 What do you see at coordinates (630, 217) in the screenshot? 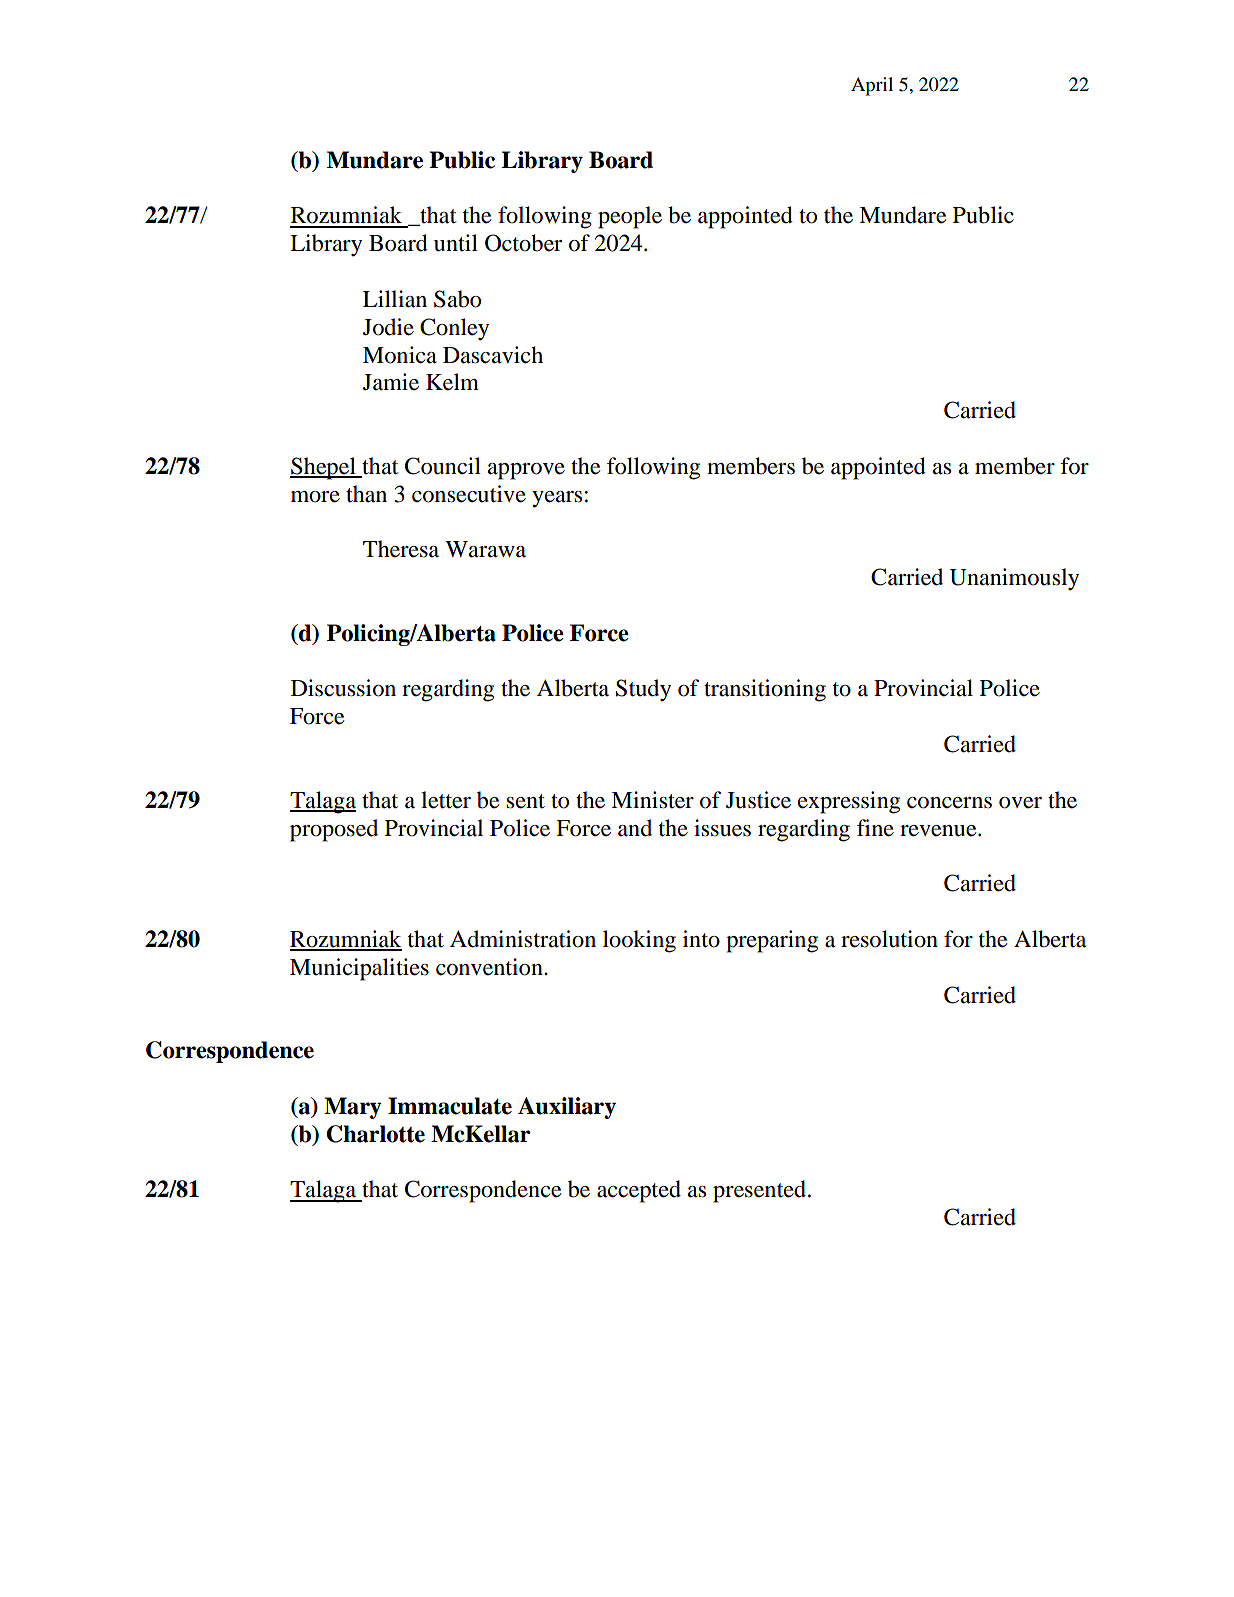
I see `people` at bounding box center [630, 217].
